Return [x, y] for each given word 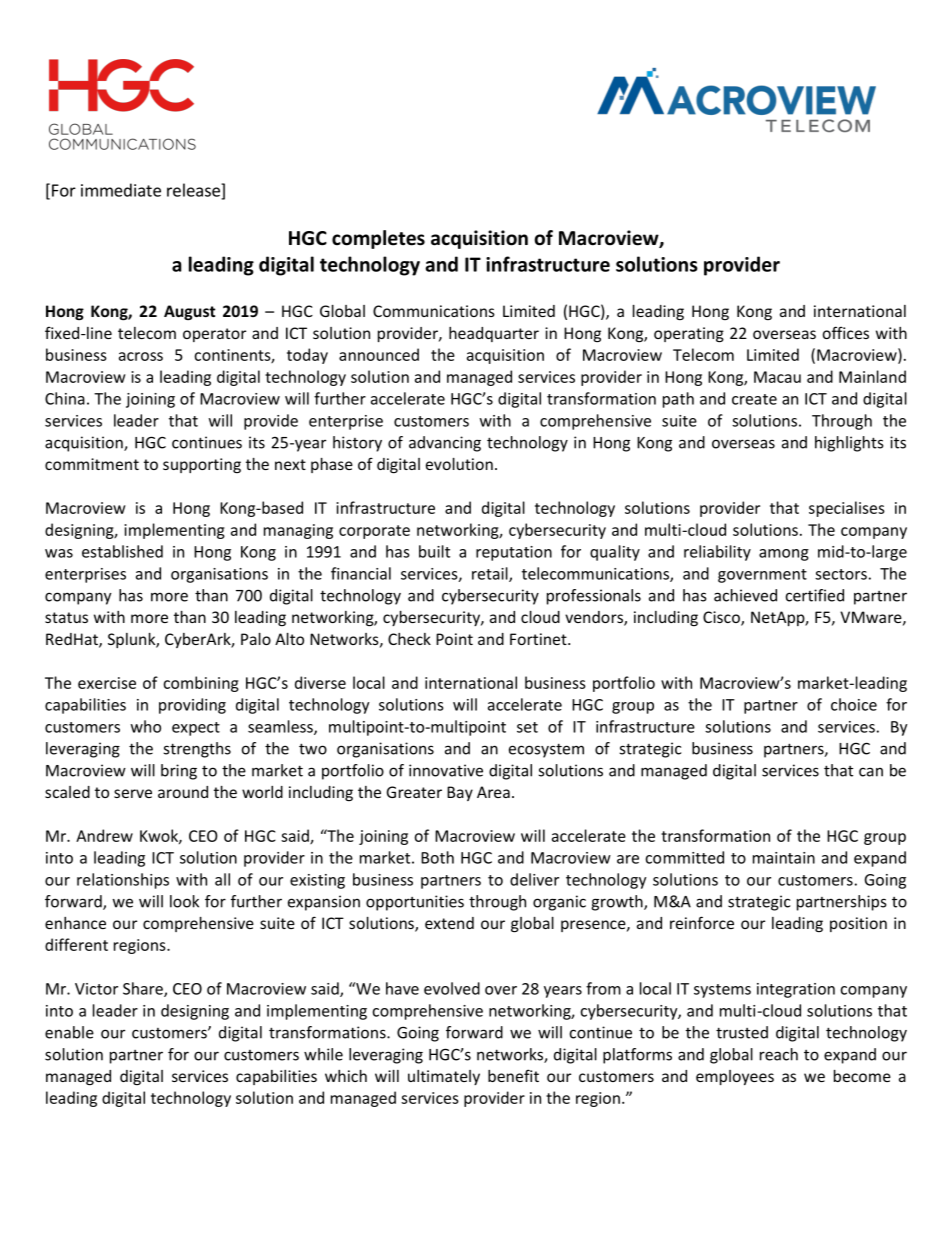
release [194, 191]
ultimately [444, 1077]
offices [846, 332]
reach [779, 1054]
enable [69, 1032]
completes [378, 239]
